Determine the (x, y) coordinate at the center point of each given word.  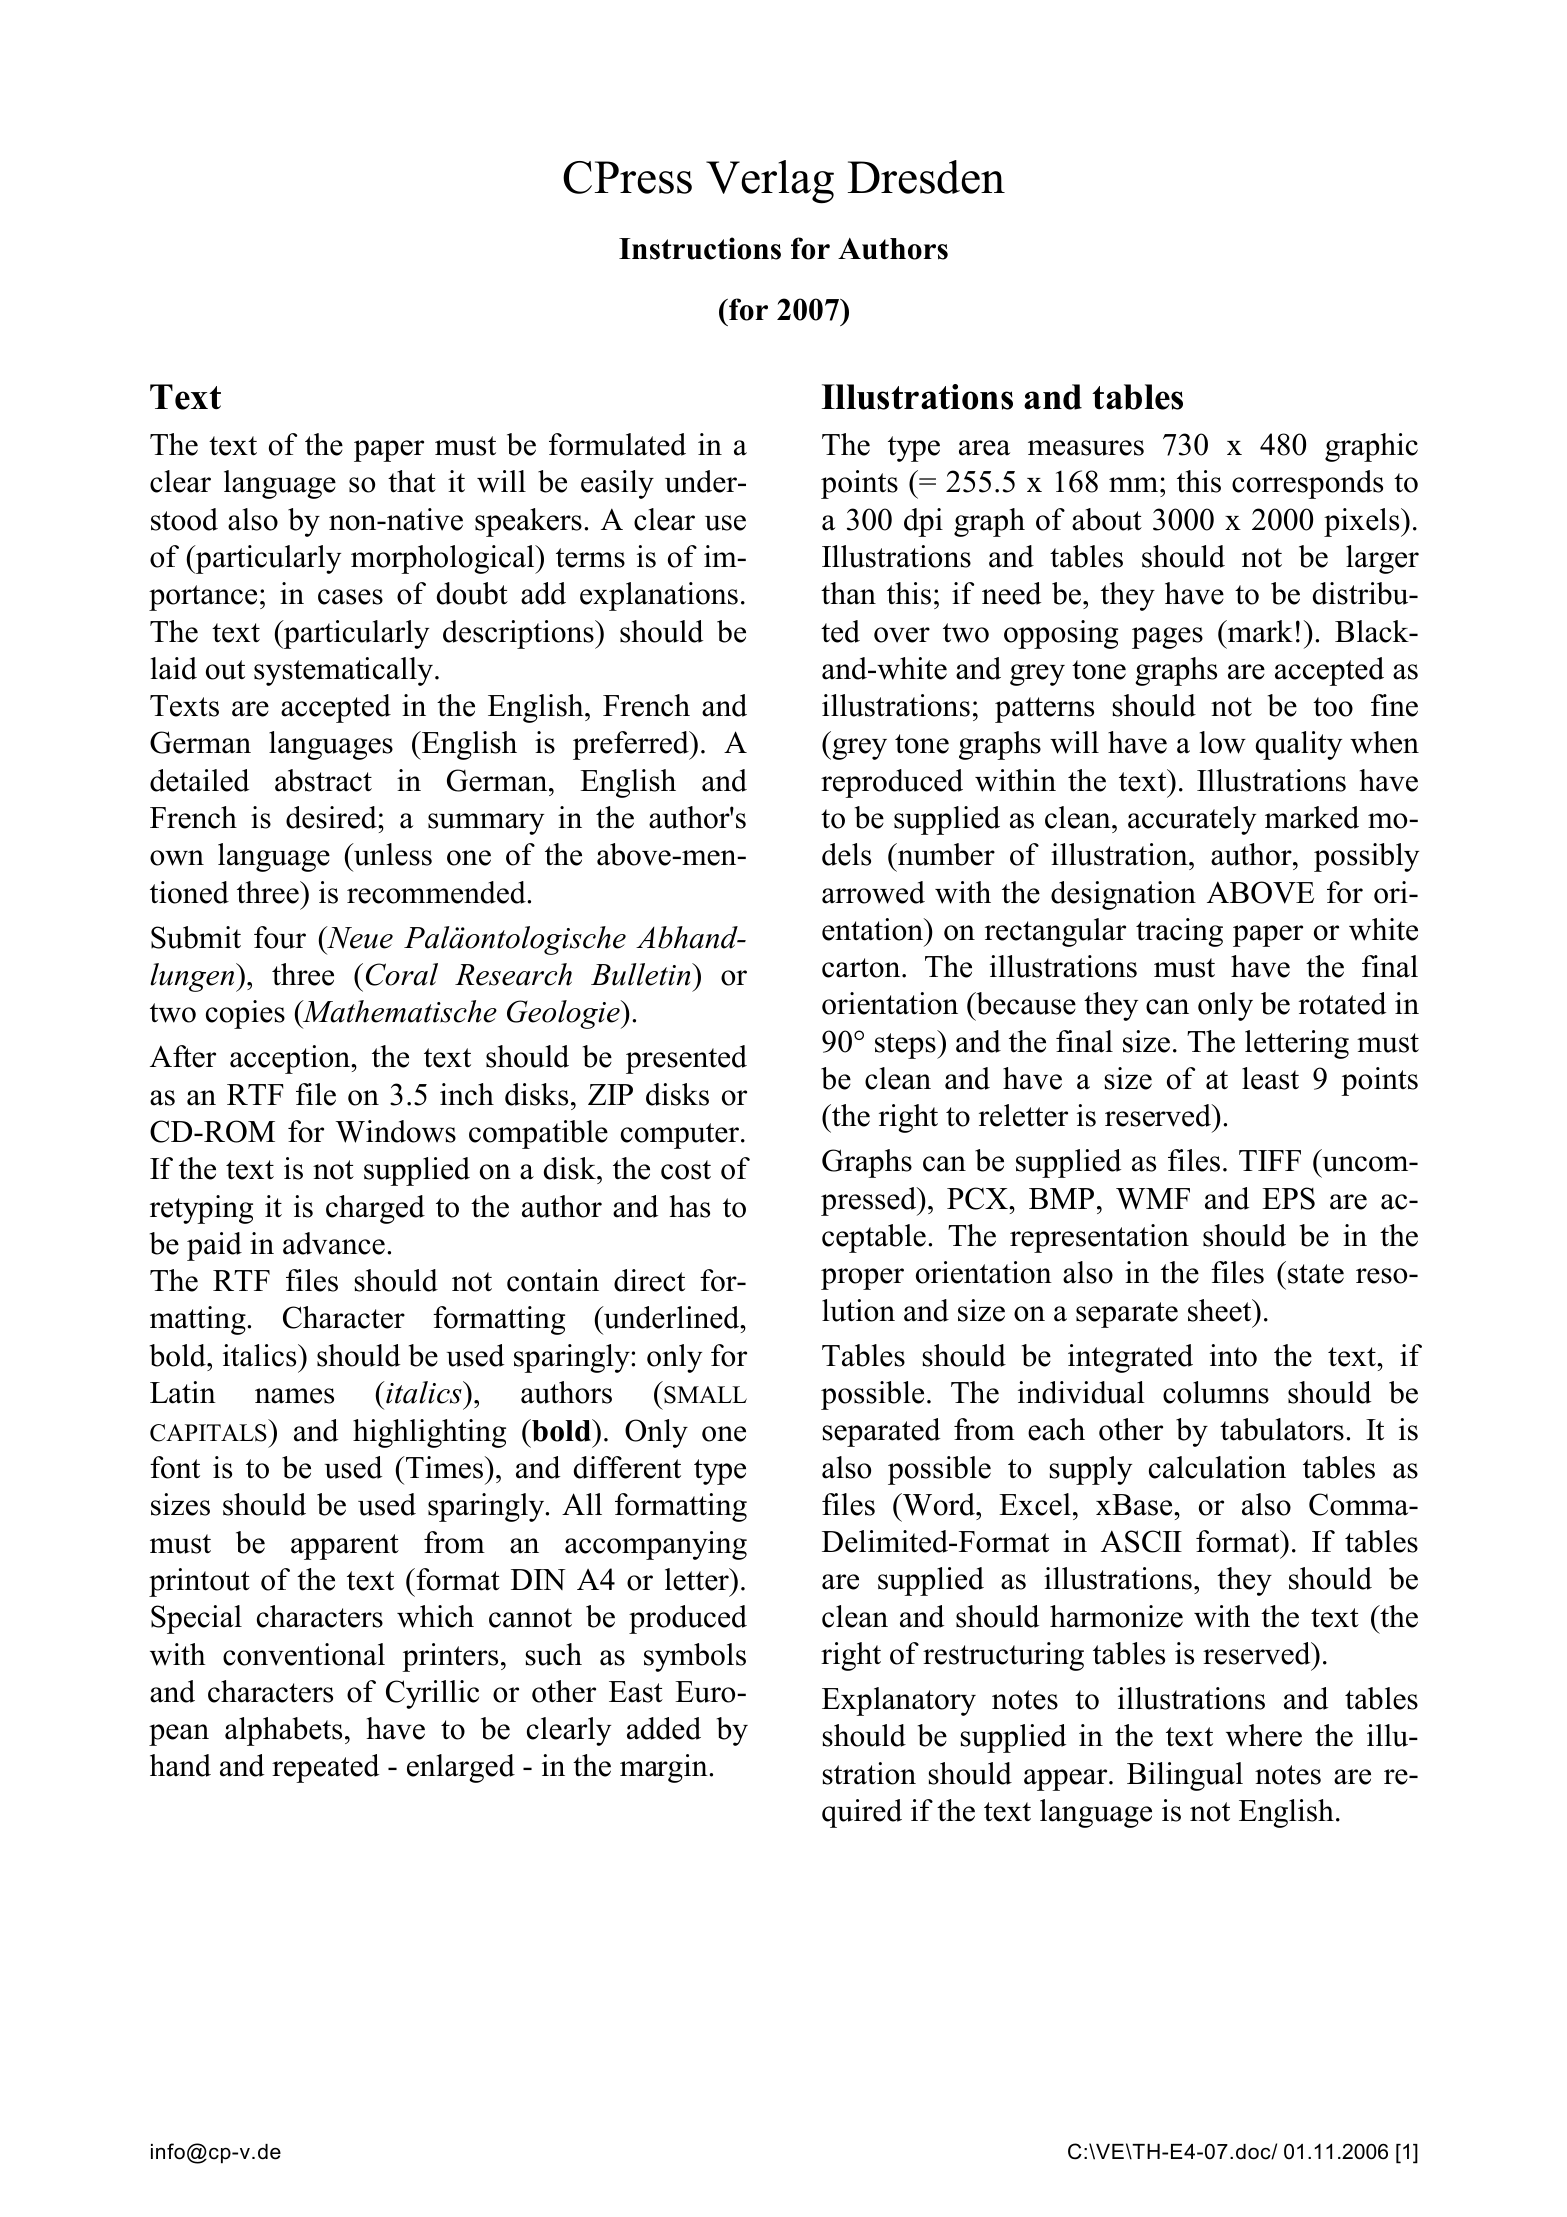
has (690, 1206)
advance (334, 1243)
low (1223, 742)
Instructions (700, 248)
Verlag (770, 182)
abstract (323, 780)
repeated (325, 1768)
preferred (632, 745)
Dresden (926, 177)
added (664, 1728)
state (1316, 1274)
